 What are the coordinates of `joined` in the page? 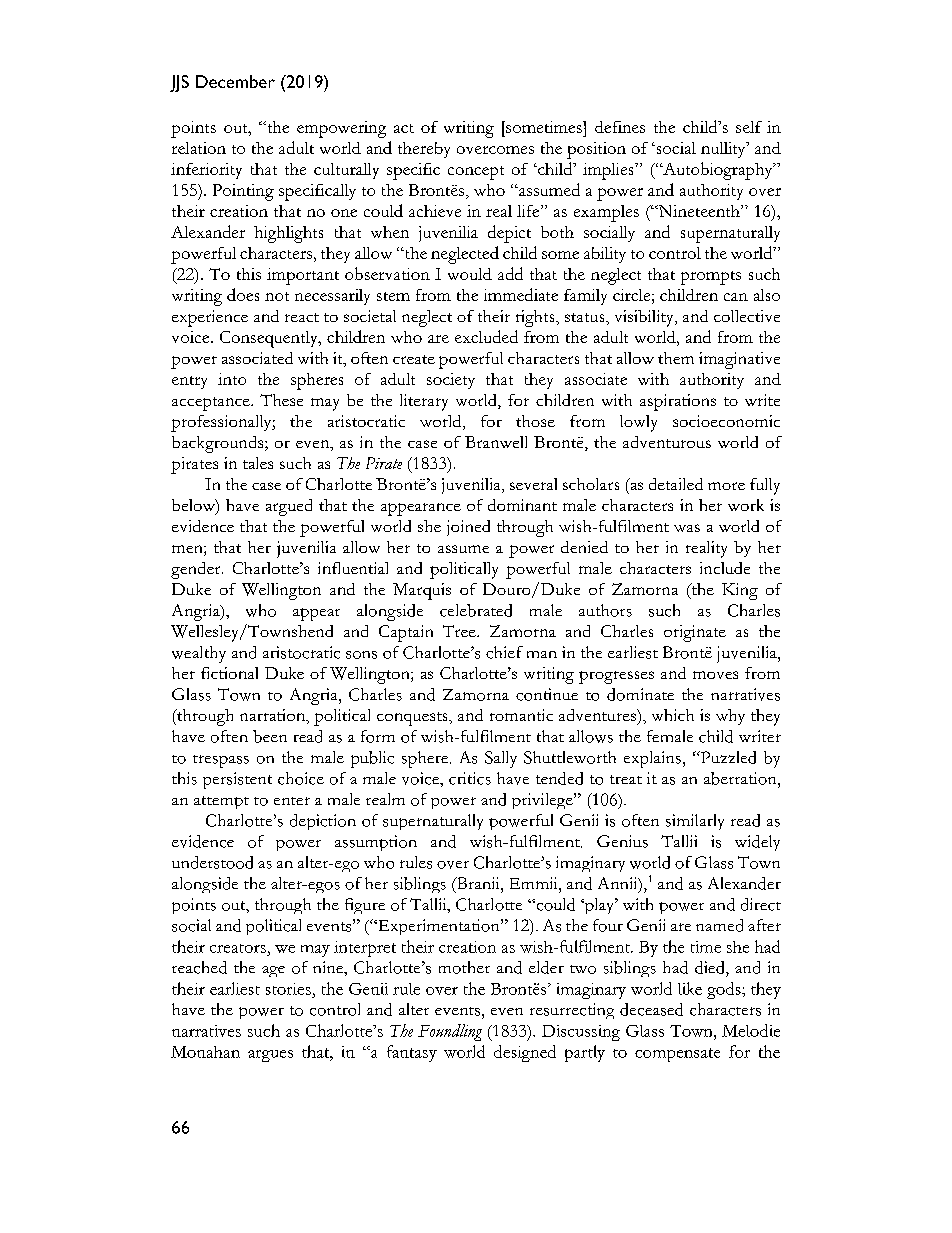 It's located at (468, 528).
